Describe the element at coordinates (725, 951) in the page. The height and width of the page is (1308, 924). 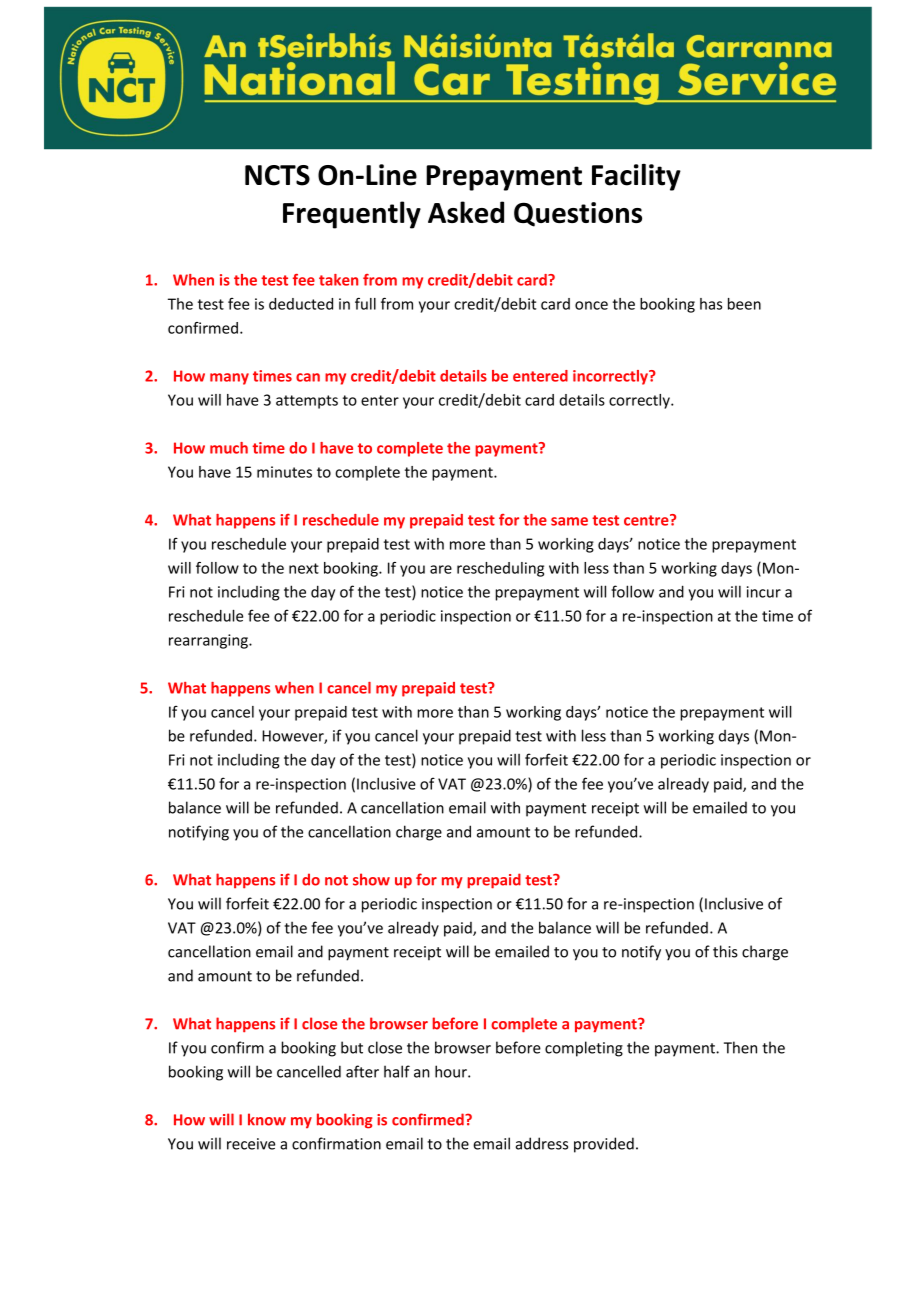
I see `this` at that location.
